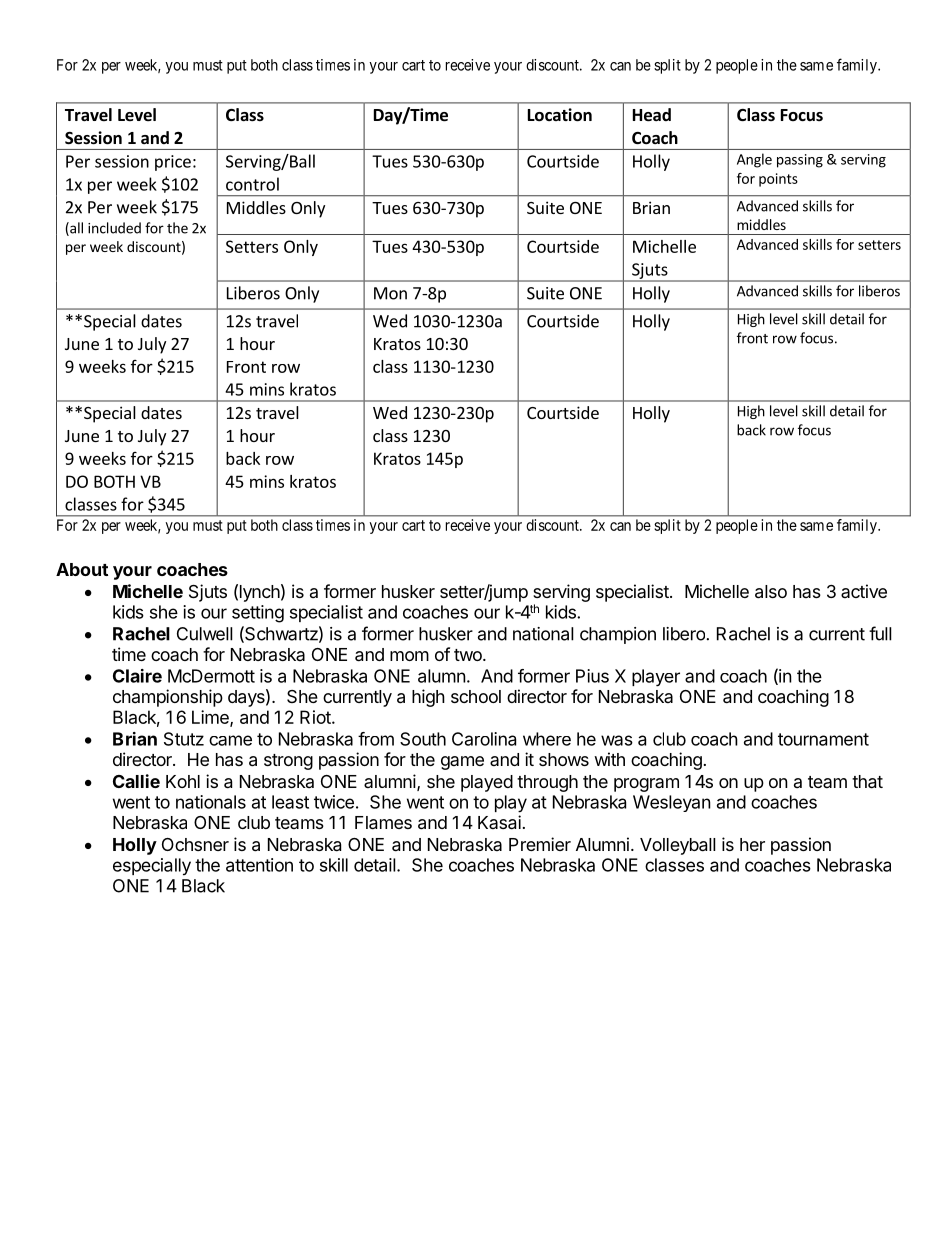  Describe the element at coordinates (560, 115) in the screenshot. I see `Location` at that location.
